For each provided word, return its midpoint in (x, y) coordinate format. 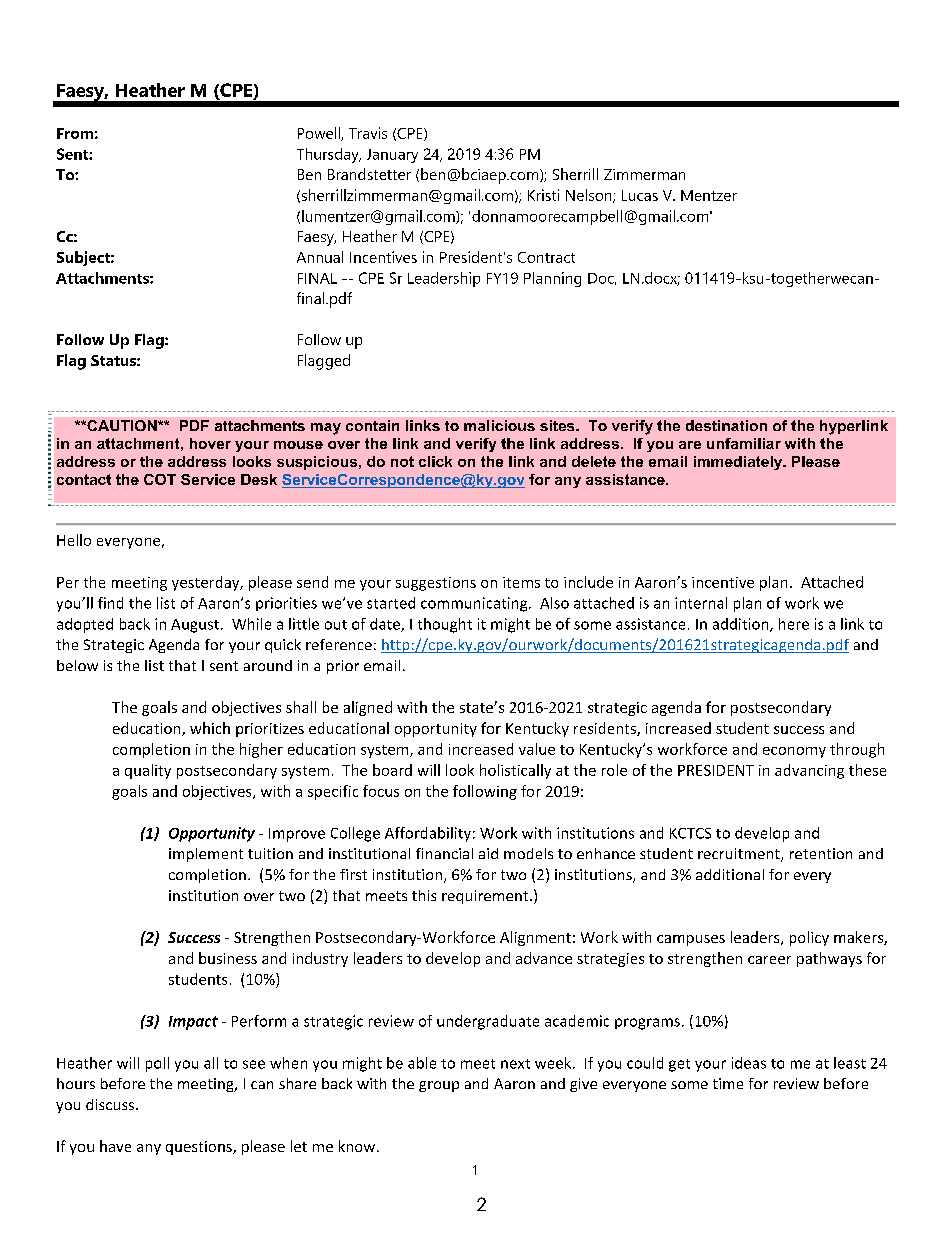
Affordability (428, 834)
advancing (809, 771)
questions (200, 1148)
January (392, 156)
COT (160, 479)
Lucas (640, 195)
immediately (739, 463)
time (728, 1083)
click (435, 461)
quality (148, 771)
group (439, 1086)
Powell (320, 134)
